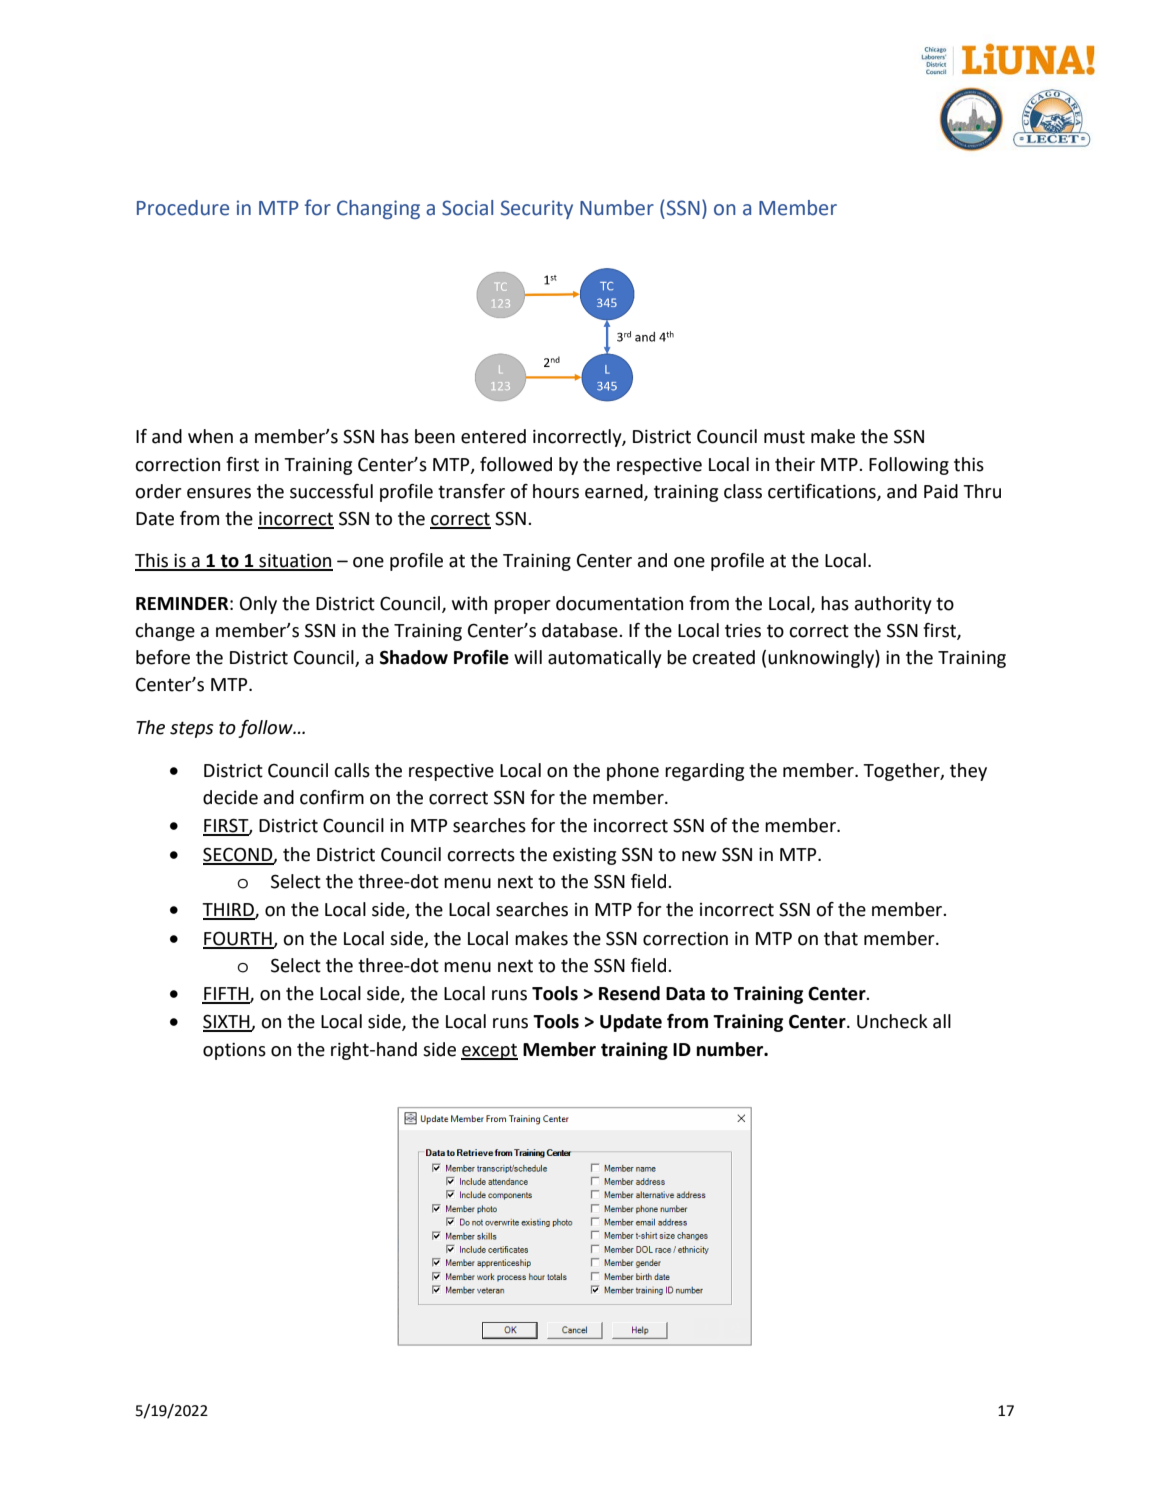 The width and height of the image is (1150, 1488). Describe the element at coordinates (795, 464) in the image. I see `their` at that location.
